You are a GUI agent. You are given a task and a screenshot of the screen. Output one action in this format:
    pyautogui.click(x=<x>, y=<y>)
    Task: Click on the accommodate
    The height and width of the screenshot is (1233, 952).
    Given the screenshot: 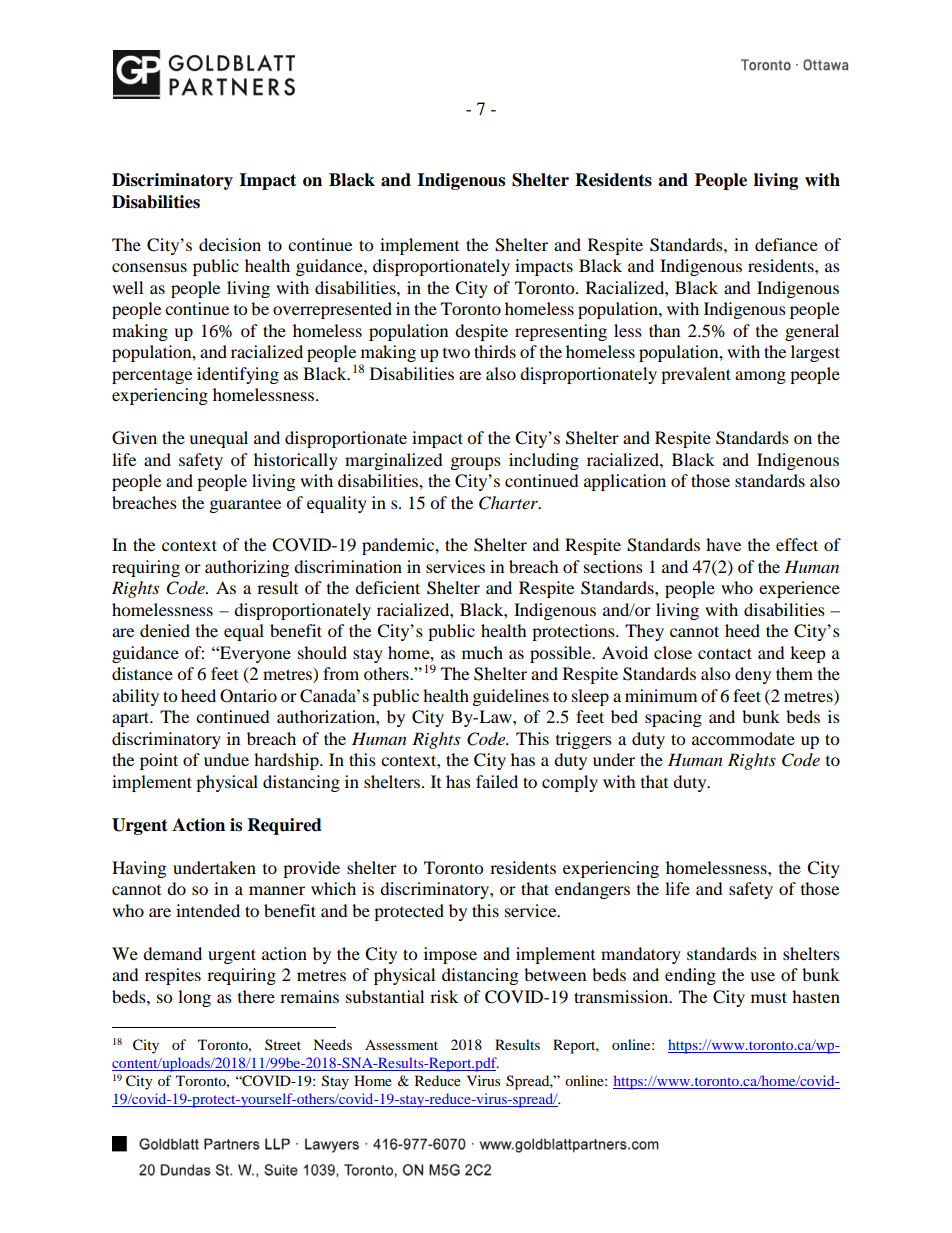 What is the action you would take?
    pyautogui.click(x=743, y=738)
